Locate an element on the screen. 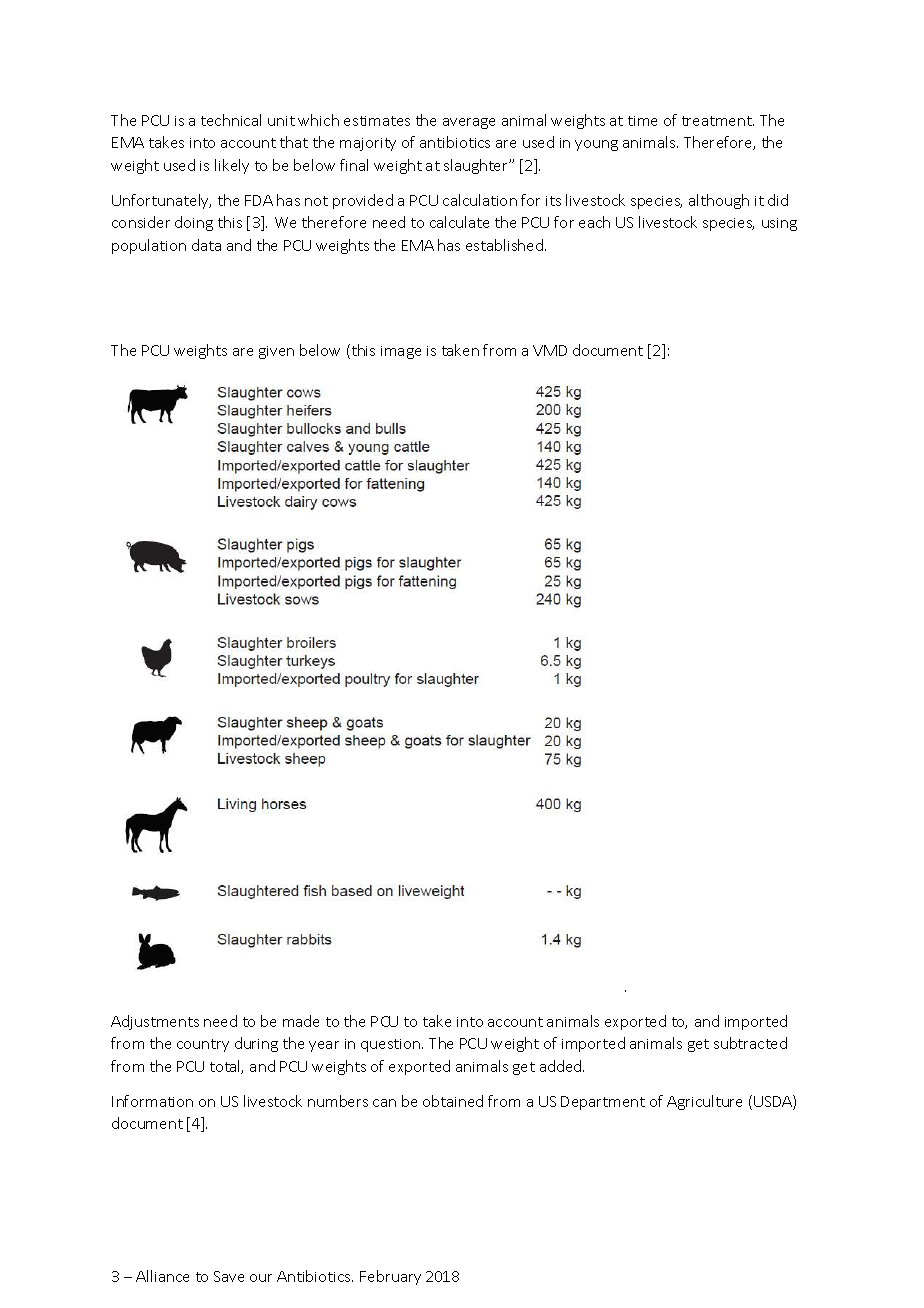  question is located at coordinates (392, 1045).
